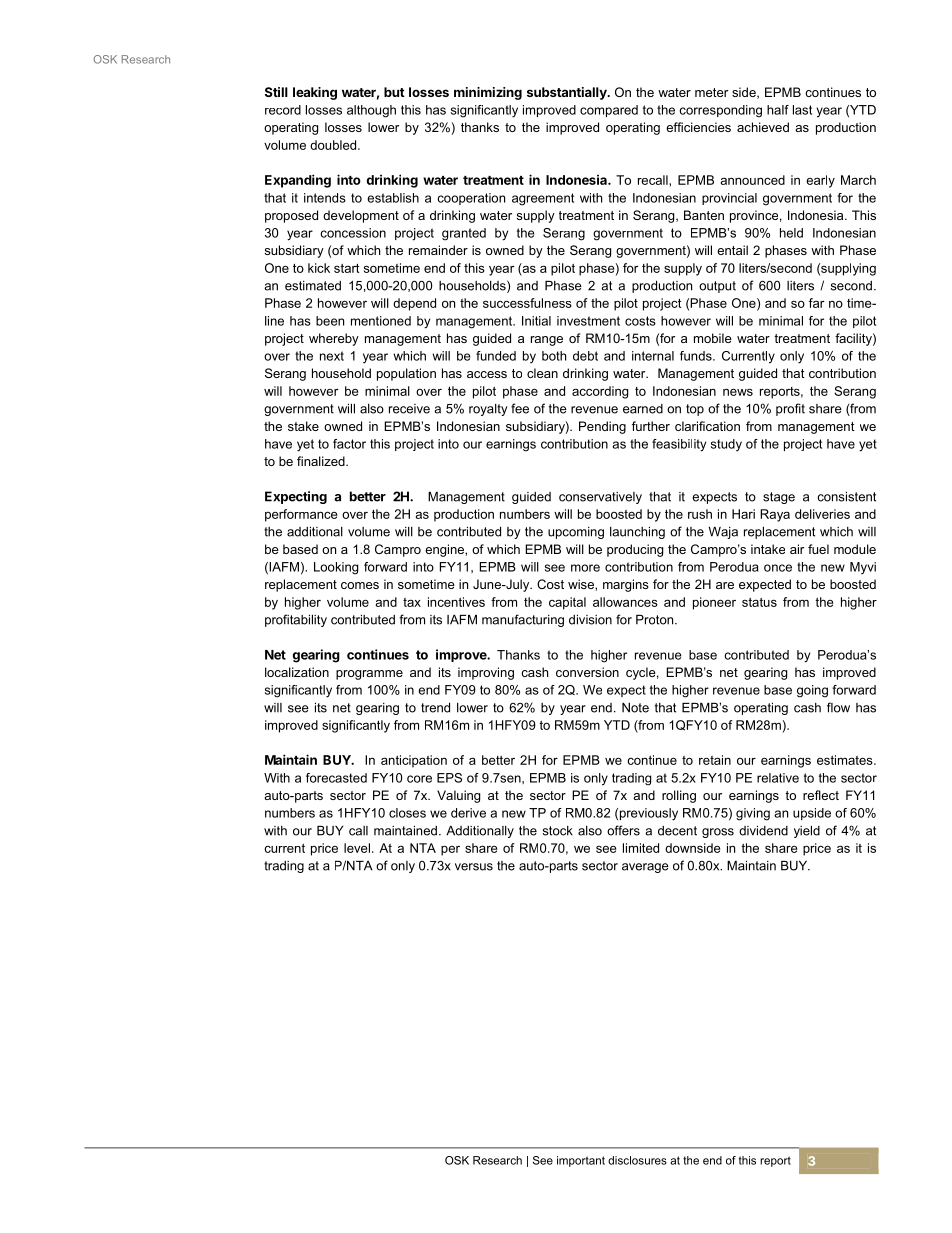  What do you see at coordinates (581, 1161) in the document?
I see `important` at bounding box center [581, 1161].
